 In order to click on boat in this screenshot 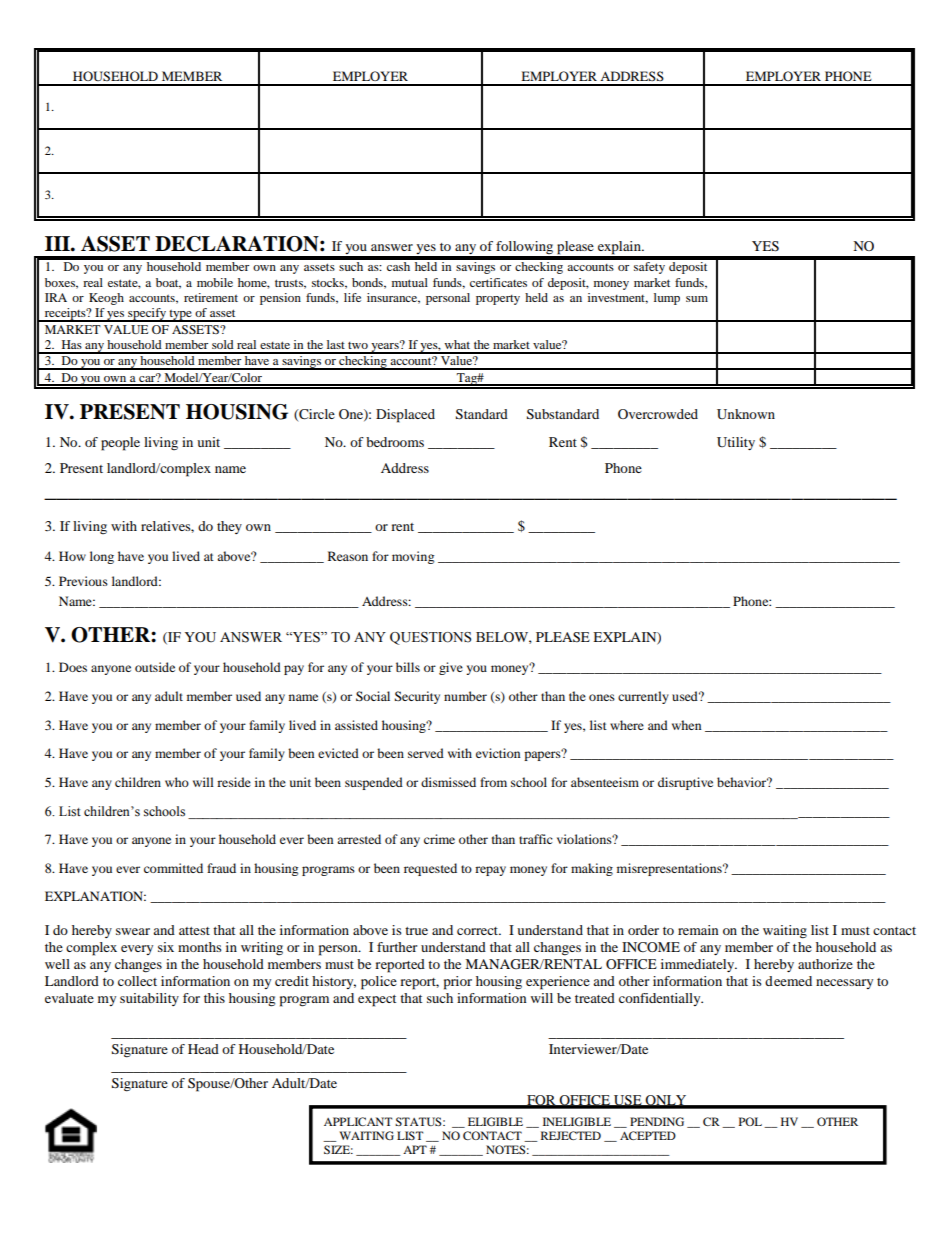, I will do `click(168, 283)`.
